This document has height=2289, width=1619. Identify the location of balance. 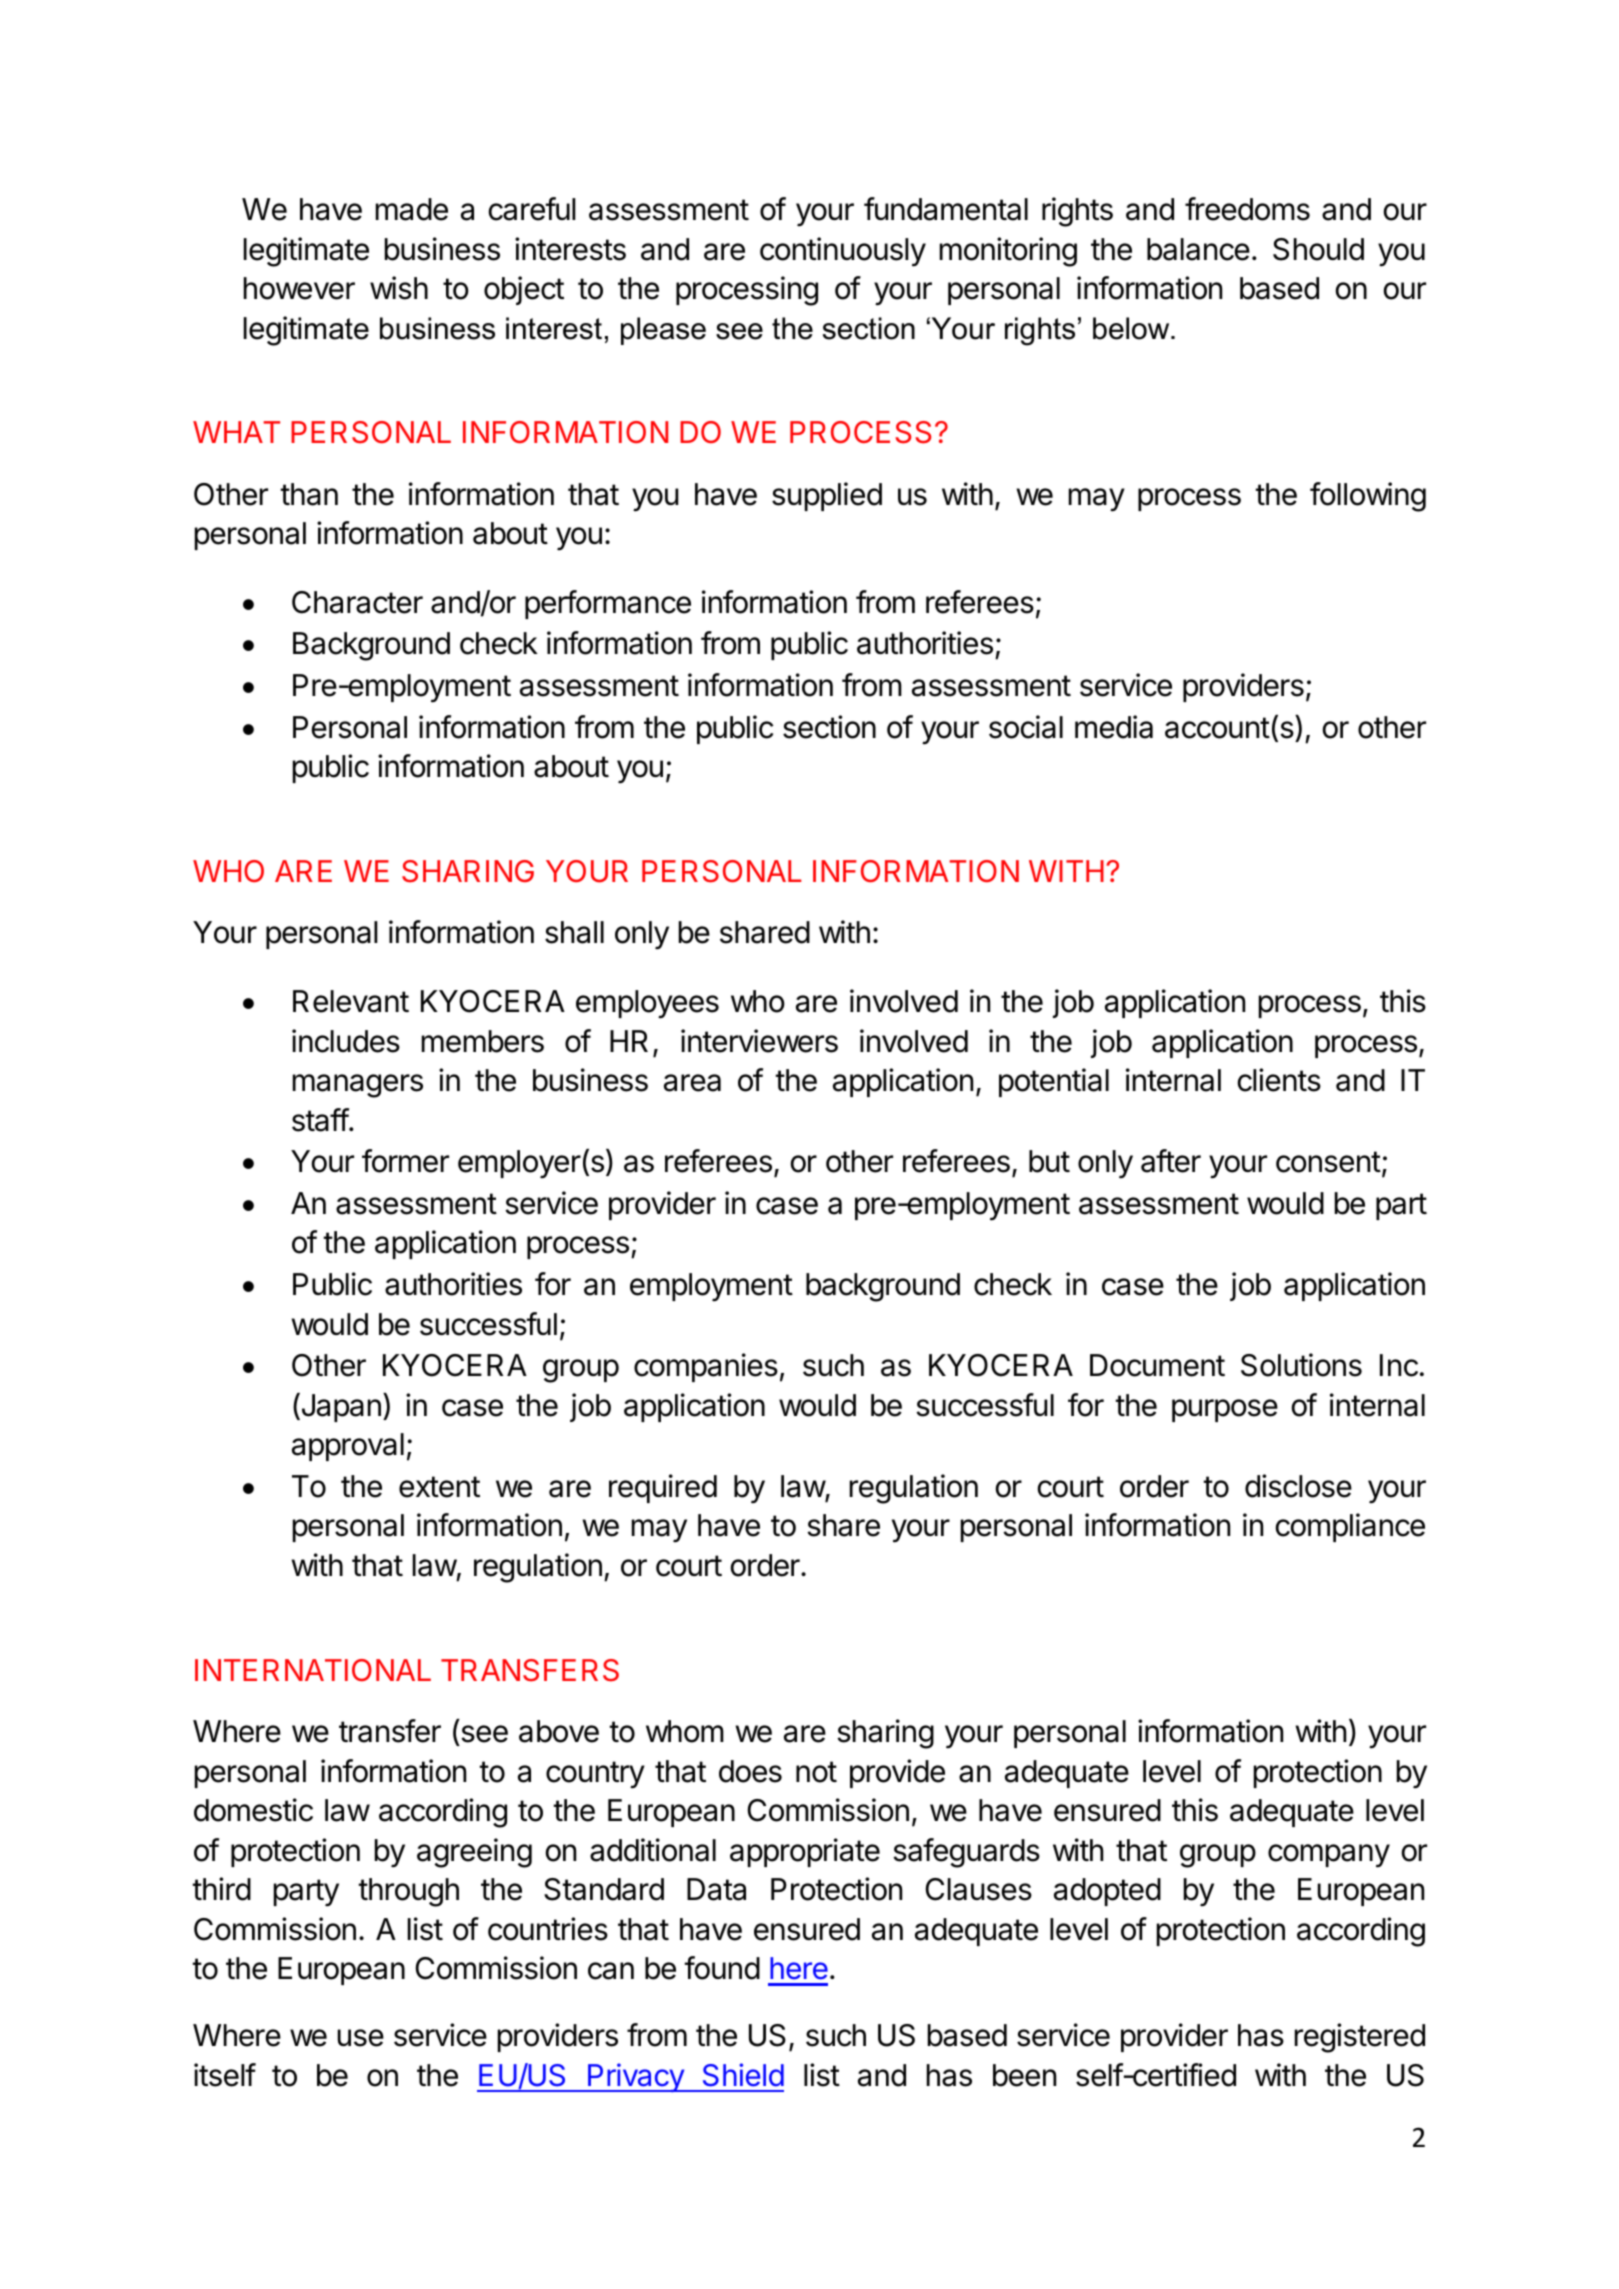
(1198, 249).
